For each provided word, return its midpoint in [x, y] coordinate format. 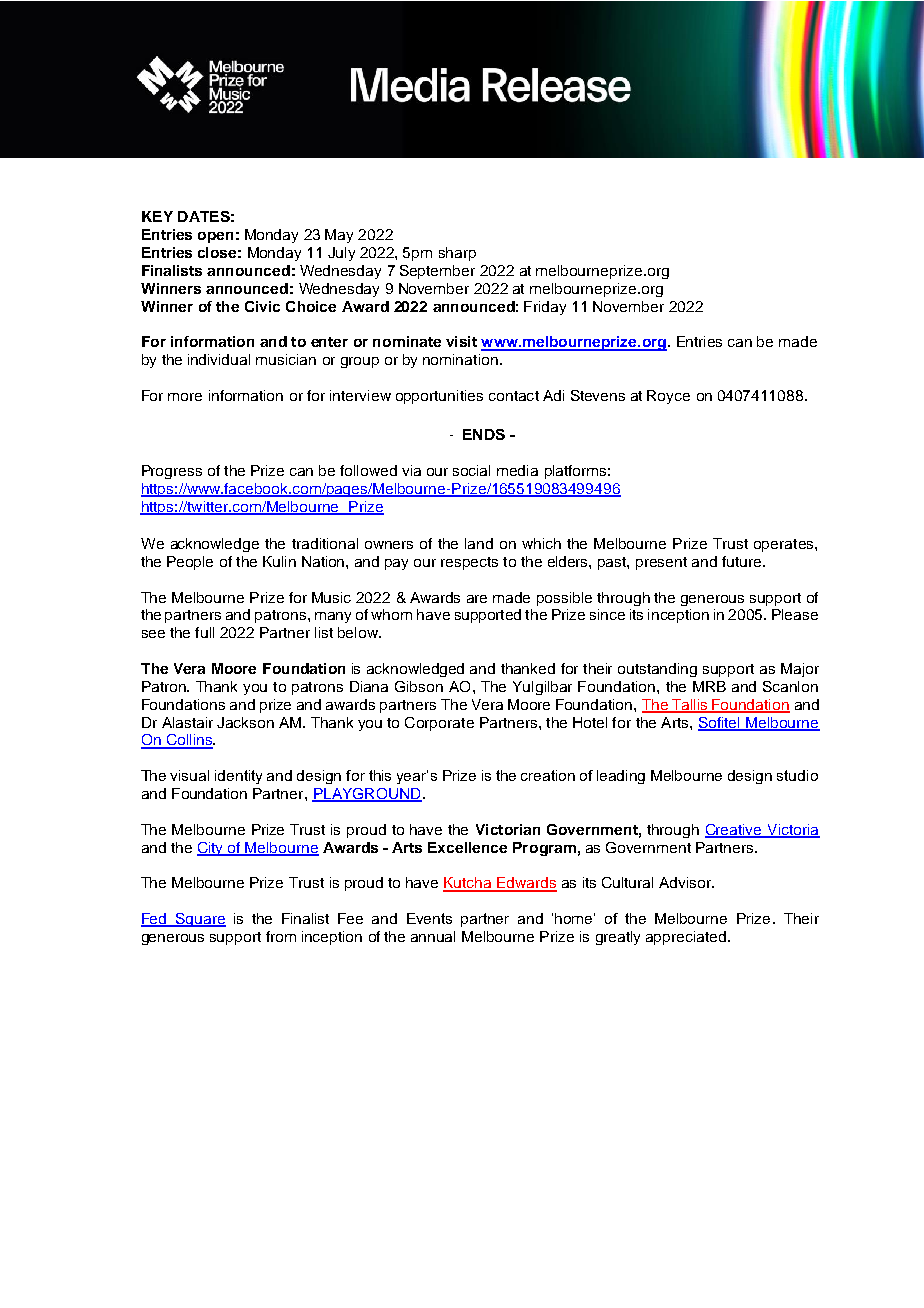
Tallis [690, 705]
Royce [668, 397]
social [471, 470]
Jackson [245, 722]
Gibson [419, 686]
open [215, 237]
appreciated [686, 938]
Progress [172, 472]
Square [199, 920]
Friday [545, 308]
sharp [457, 254]
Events [429, 918]
